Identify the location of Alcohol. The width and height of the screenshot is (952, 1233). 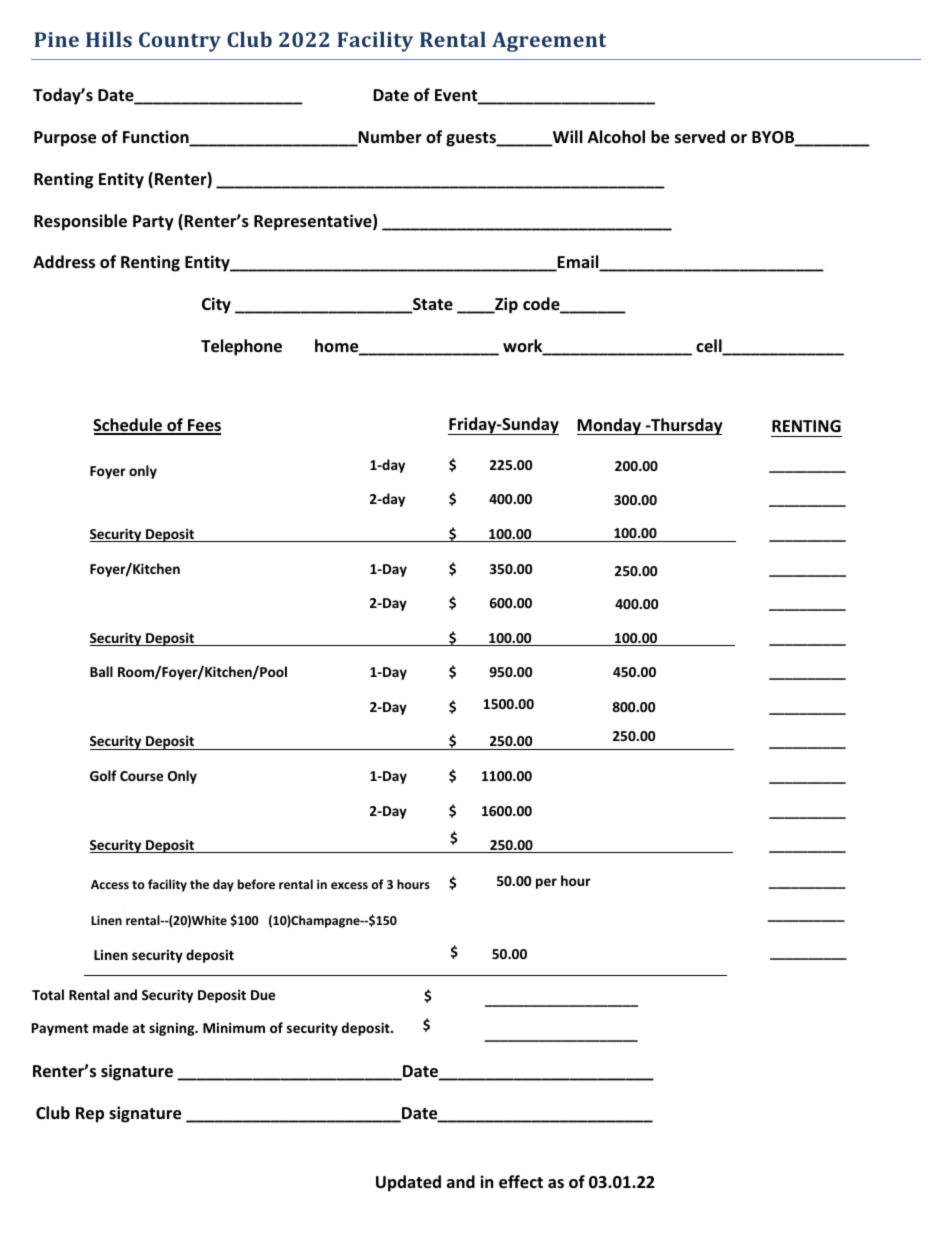
(616, 137).
